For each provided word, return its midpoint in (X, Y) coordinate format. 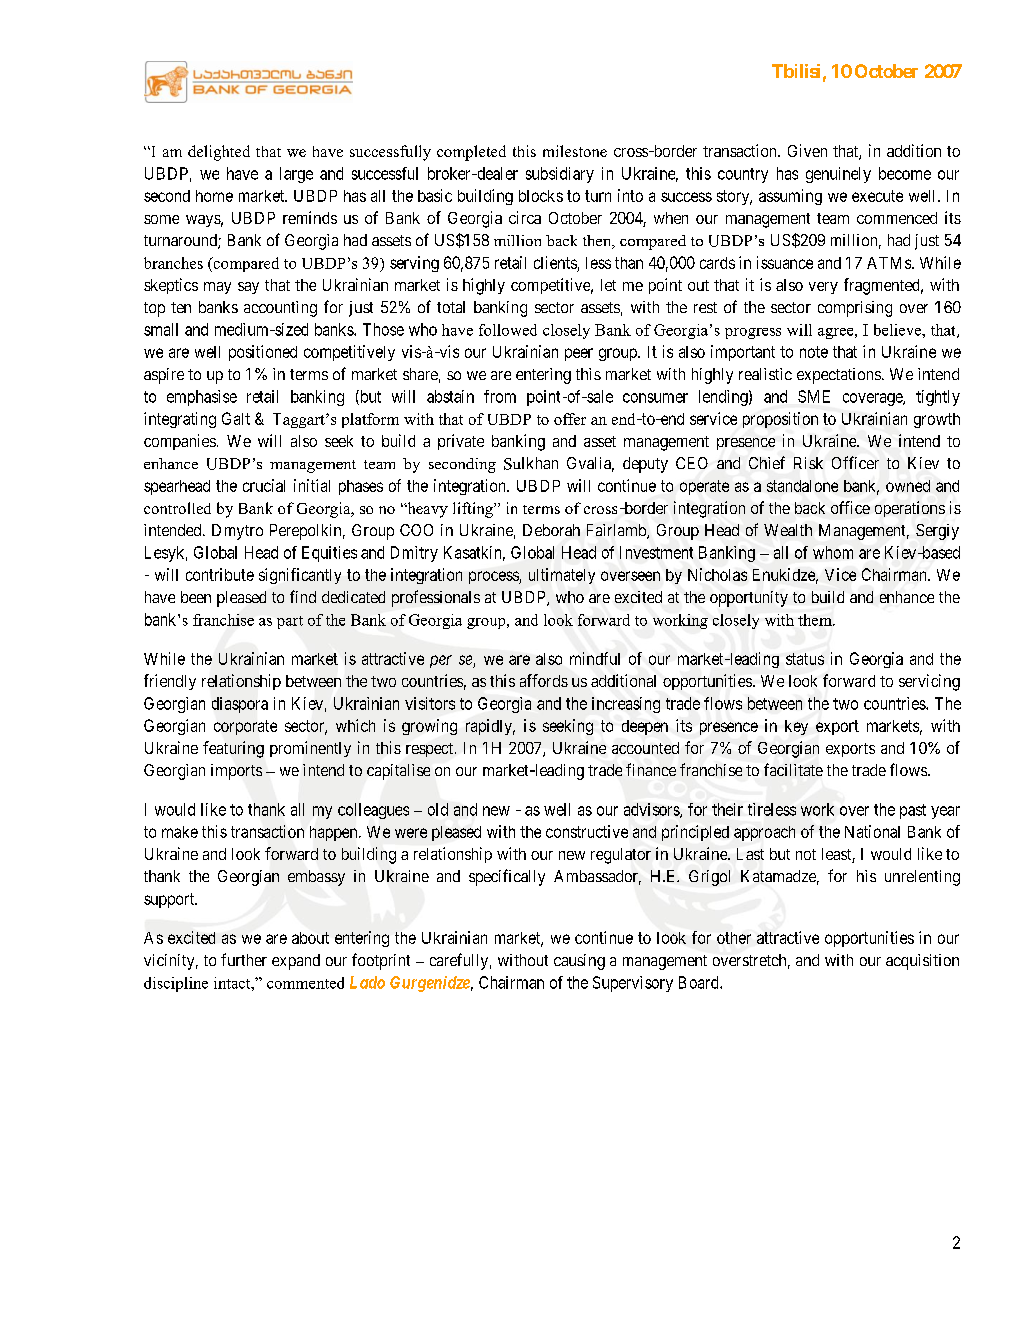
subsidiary (560, 175)
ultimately (562, 576)
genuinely (838, 175)
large (296, 175)
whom (833, 552)
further (244, 959)
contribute (220, 574)
